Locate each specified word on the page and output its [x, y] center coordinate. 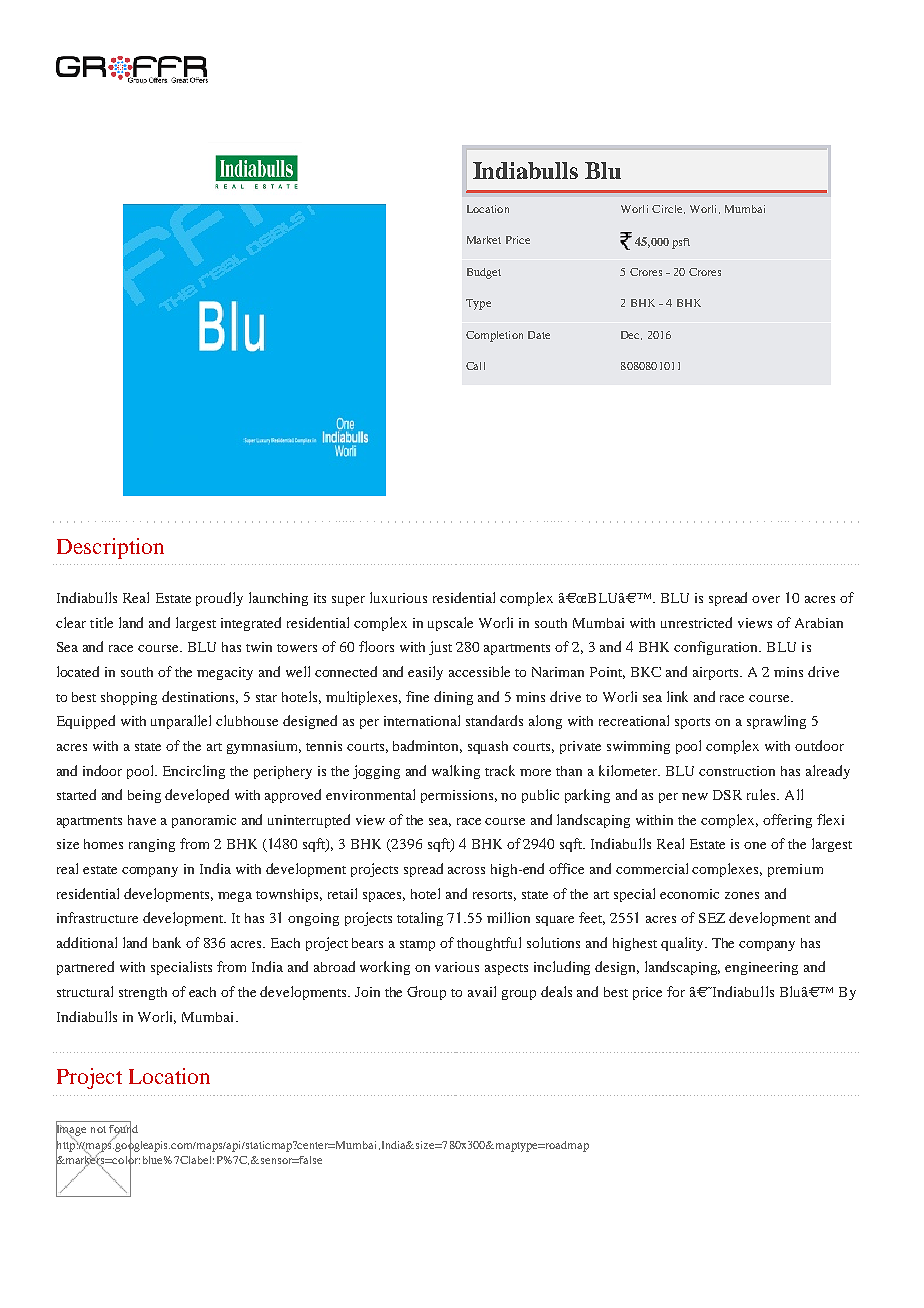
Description [110, 548]
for [676, 991]
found [123, 1129]
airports [717, 673]
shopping [129, 698]
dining [453, 698]
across [466, 870]
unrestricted [696, 622]
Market [484, 240]
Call [475, 366]
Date [539, 335]
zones [742, 895]
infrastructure [97, 917]
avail [482, 991]
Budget [484, 273]
